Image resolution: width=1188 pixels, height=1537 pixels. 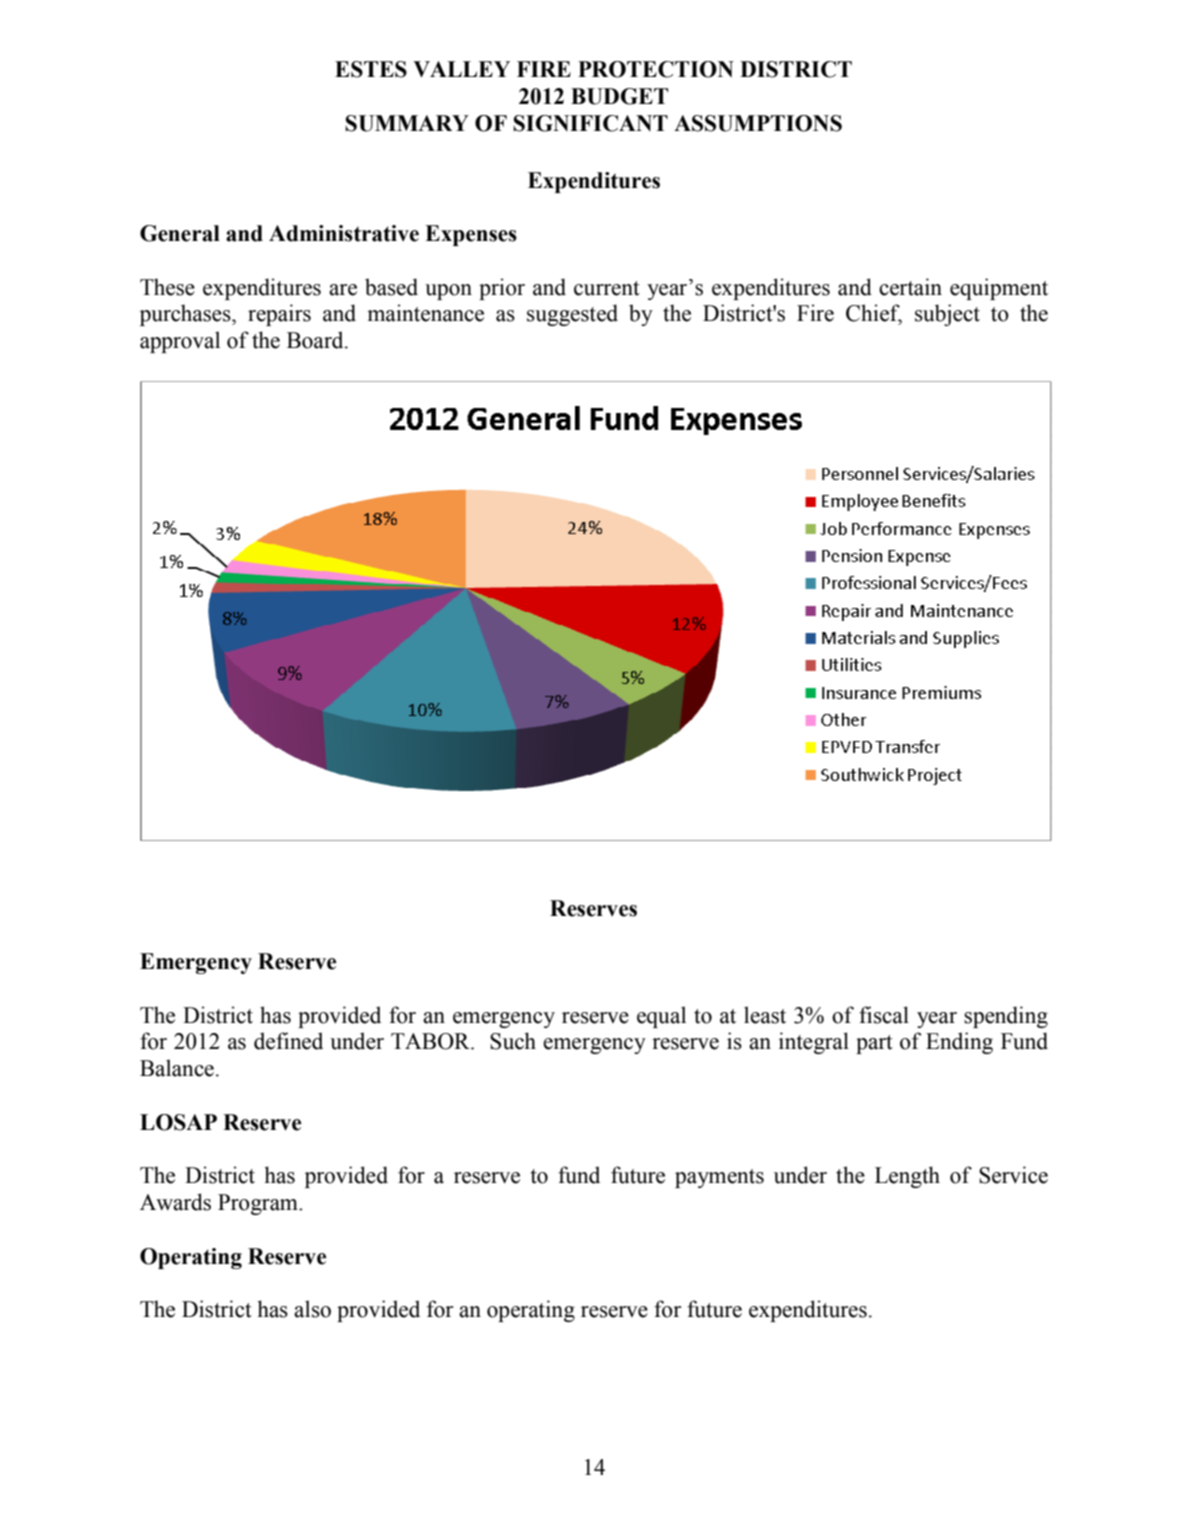 I want to click on ASSUMPTIONS, so click(x=758, y=123).
